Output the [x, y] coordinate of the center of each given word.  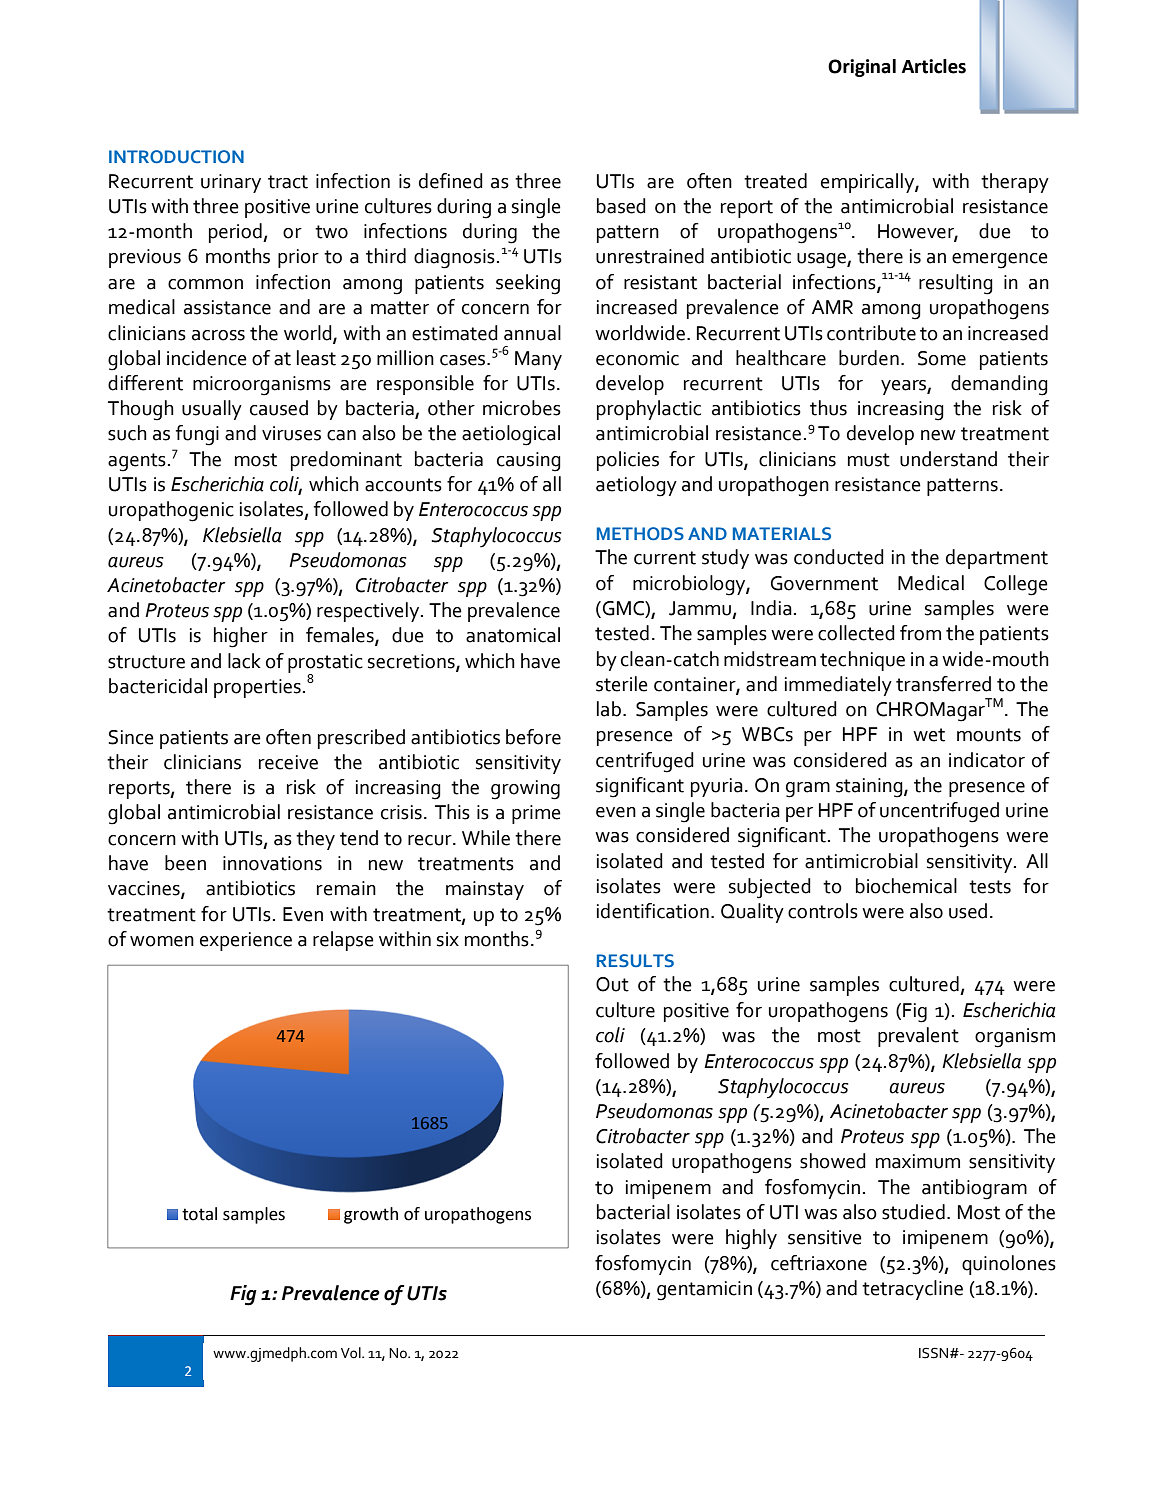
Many [538, 360]
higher [241, 637]
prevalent [918, 1037]
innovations [272, 863]
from [920, 633]
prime [536, 814]
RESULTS [635, 960]
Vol [352, 1353]
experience [246, 941]
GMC [623, 609]
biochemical [906, 886]
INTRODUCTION [176, 157]
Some [942, 358]
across [218, 335]
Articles [934, 66]
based [621, 206]
